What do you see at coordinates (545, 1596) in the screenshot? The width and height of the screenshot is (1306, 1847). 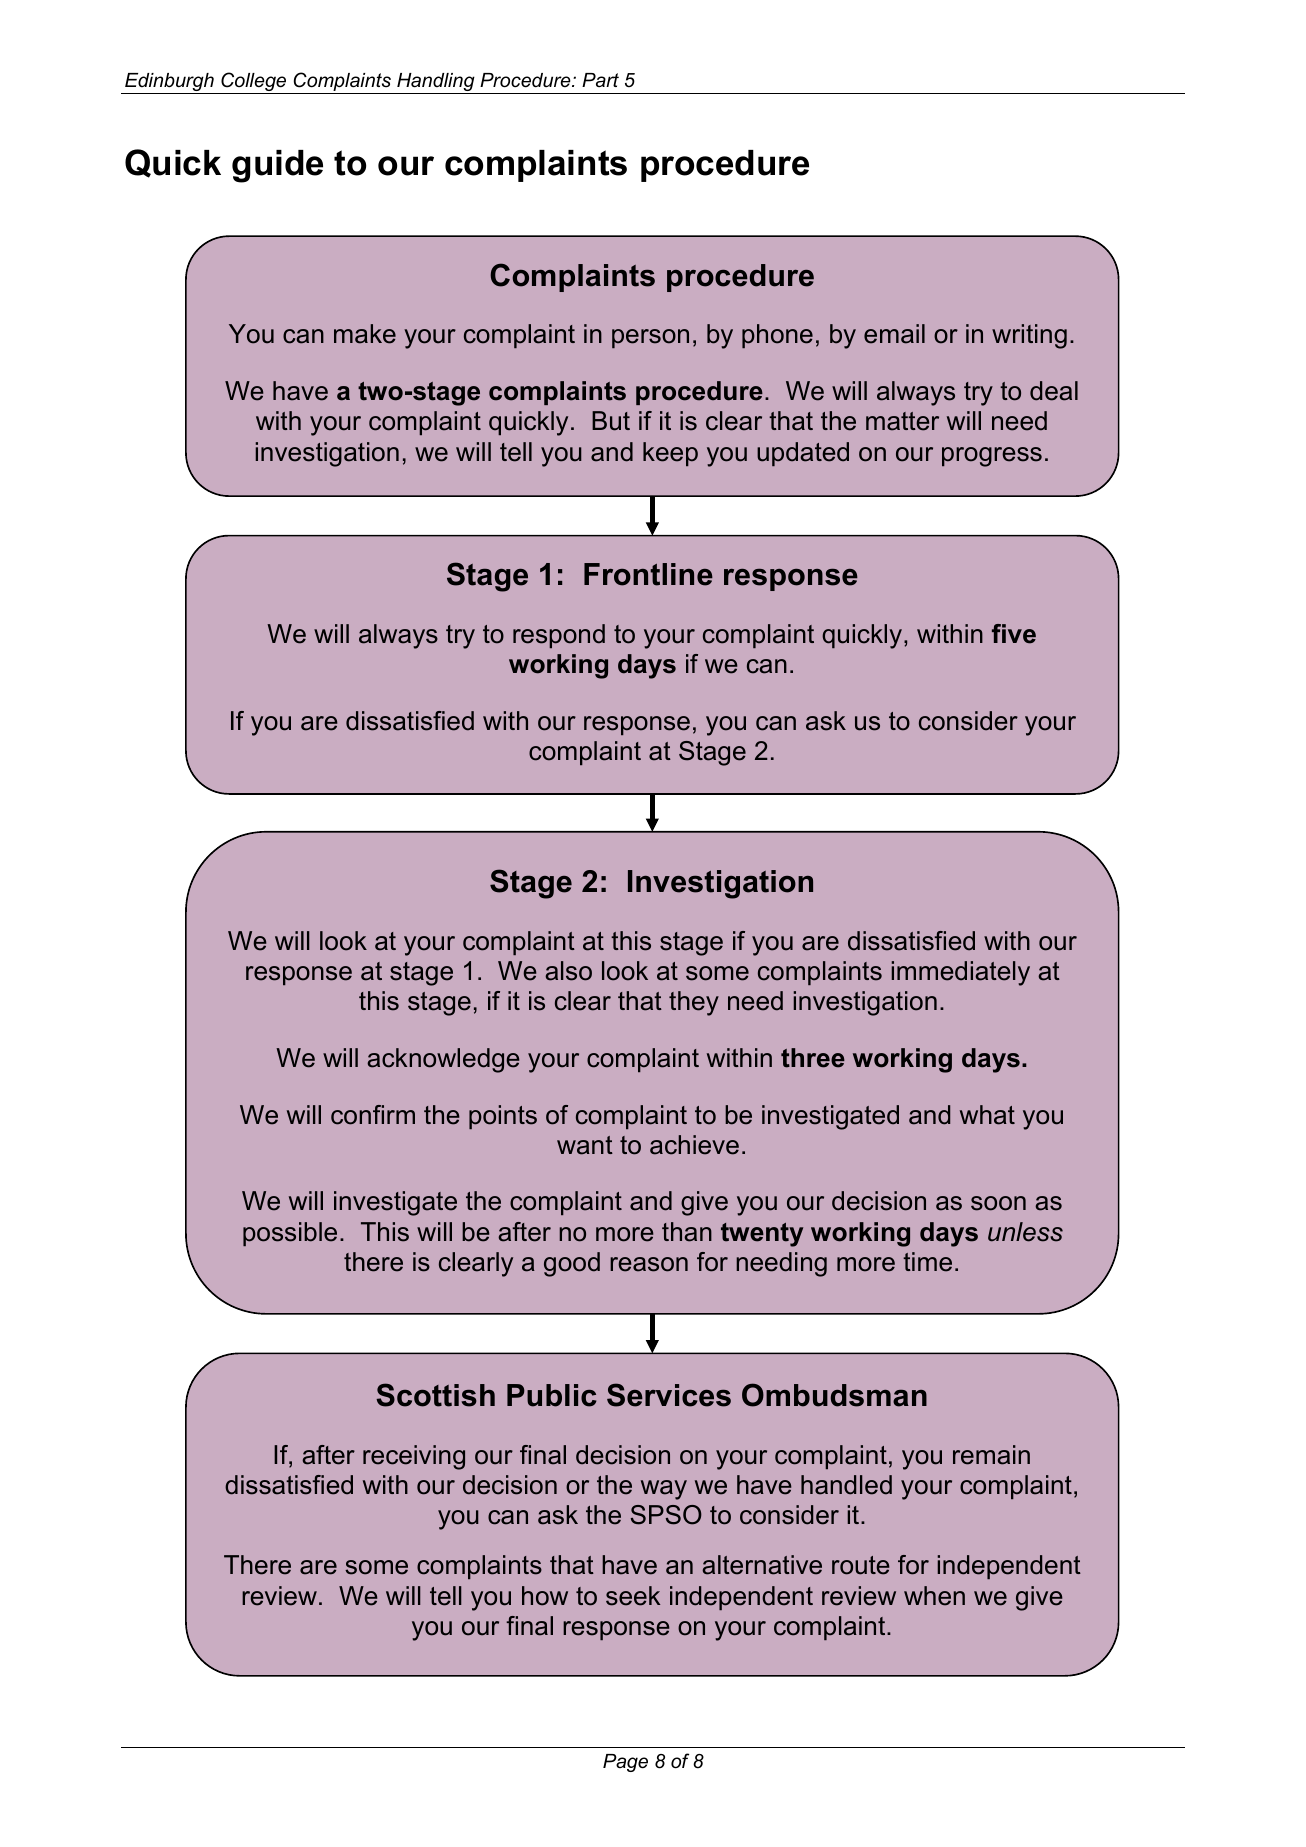 I see `how` at bounding box center [545, 1596].
